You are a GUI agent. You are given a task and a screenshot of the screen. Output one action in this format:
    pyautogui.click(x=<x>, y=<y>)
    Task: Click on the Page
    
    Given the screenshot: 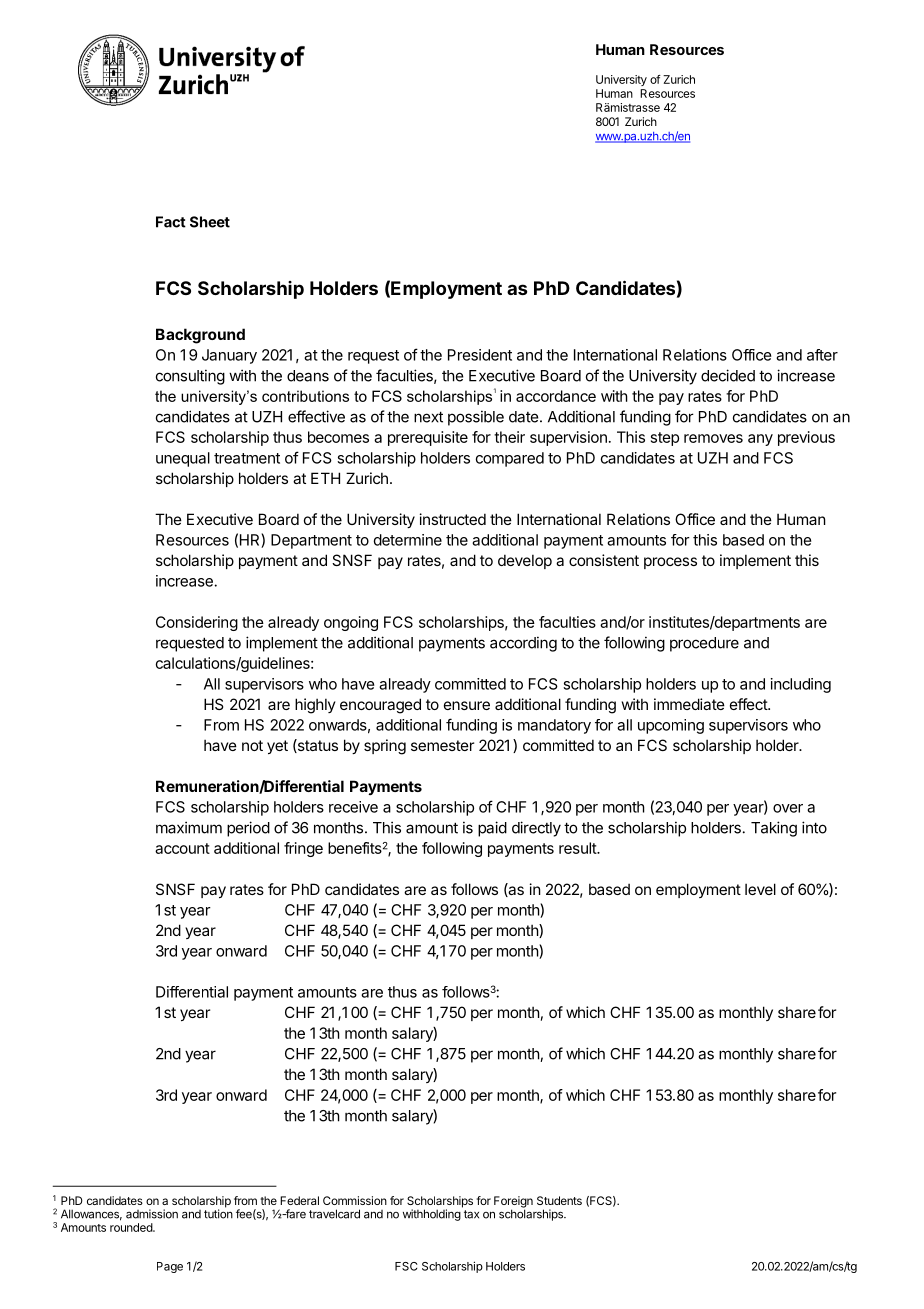 What is the action you would take?
    pyautogui.click(x=170, y=1267)
